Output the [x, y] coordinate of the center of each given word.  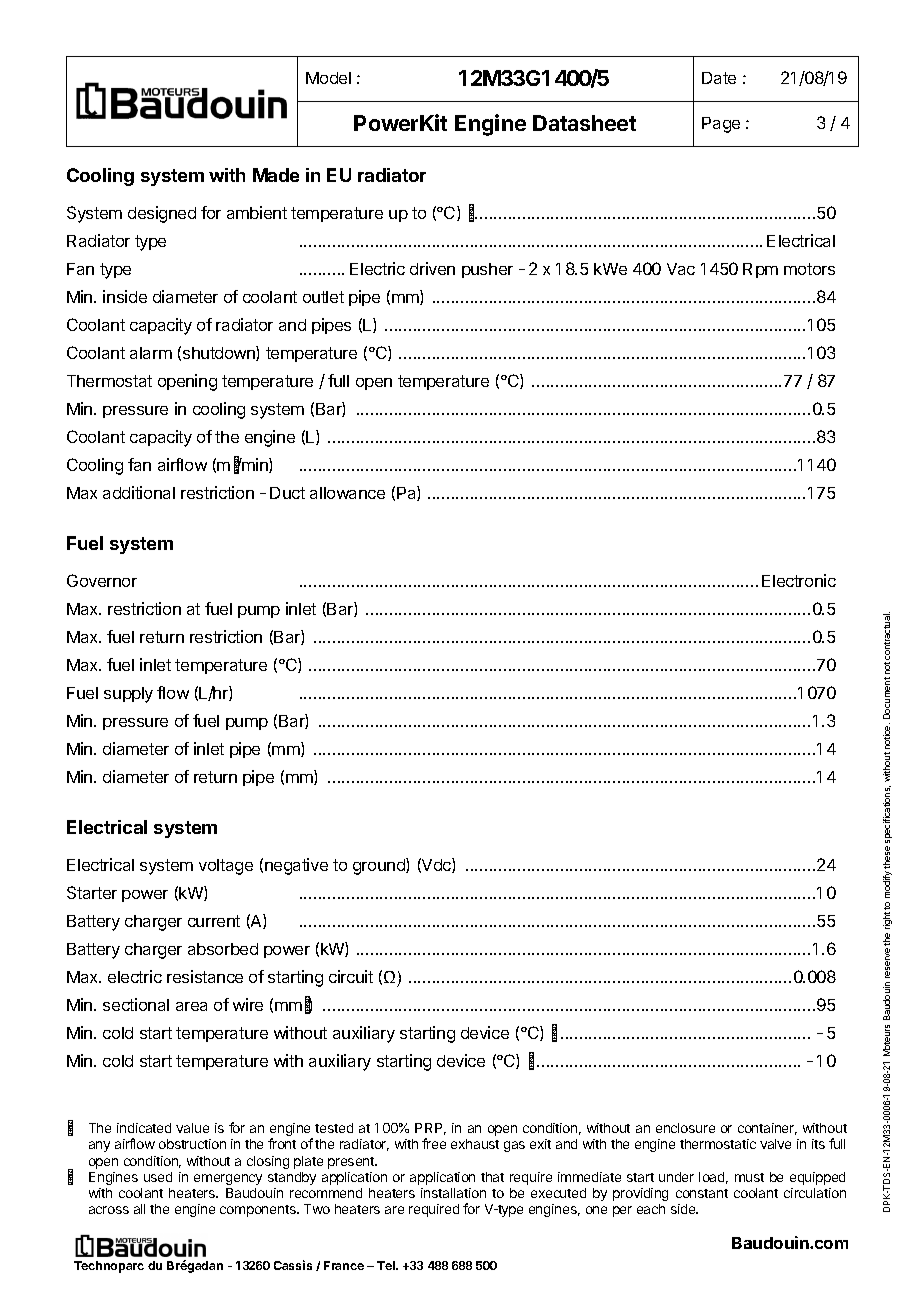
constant [702, 1193]
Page [721, 125]
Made [276, 175]
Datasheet [584, 123]
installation [453, 1193]
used [158, 1177]
